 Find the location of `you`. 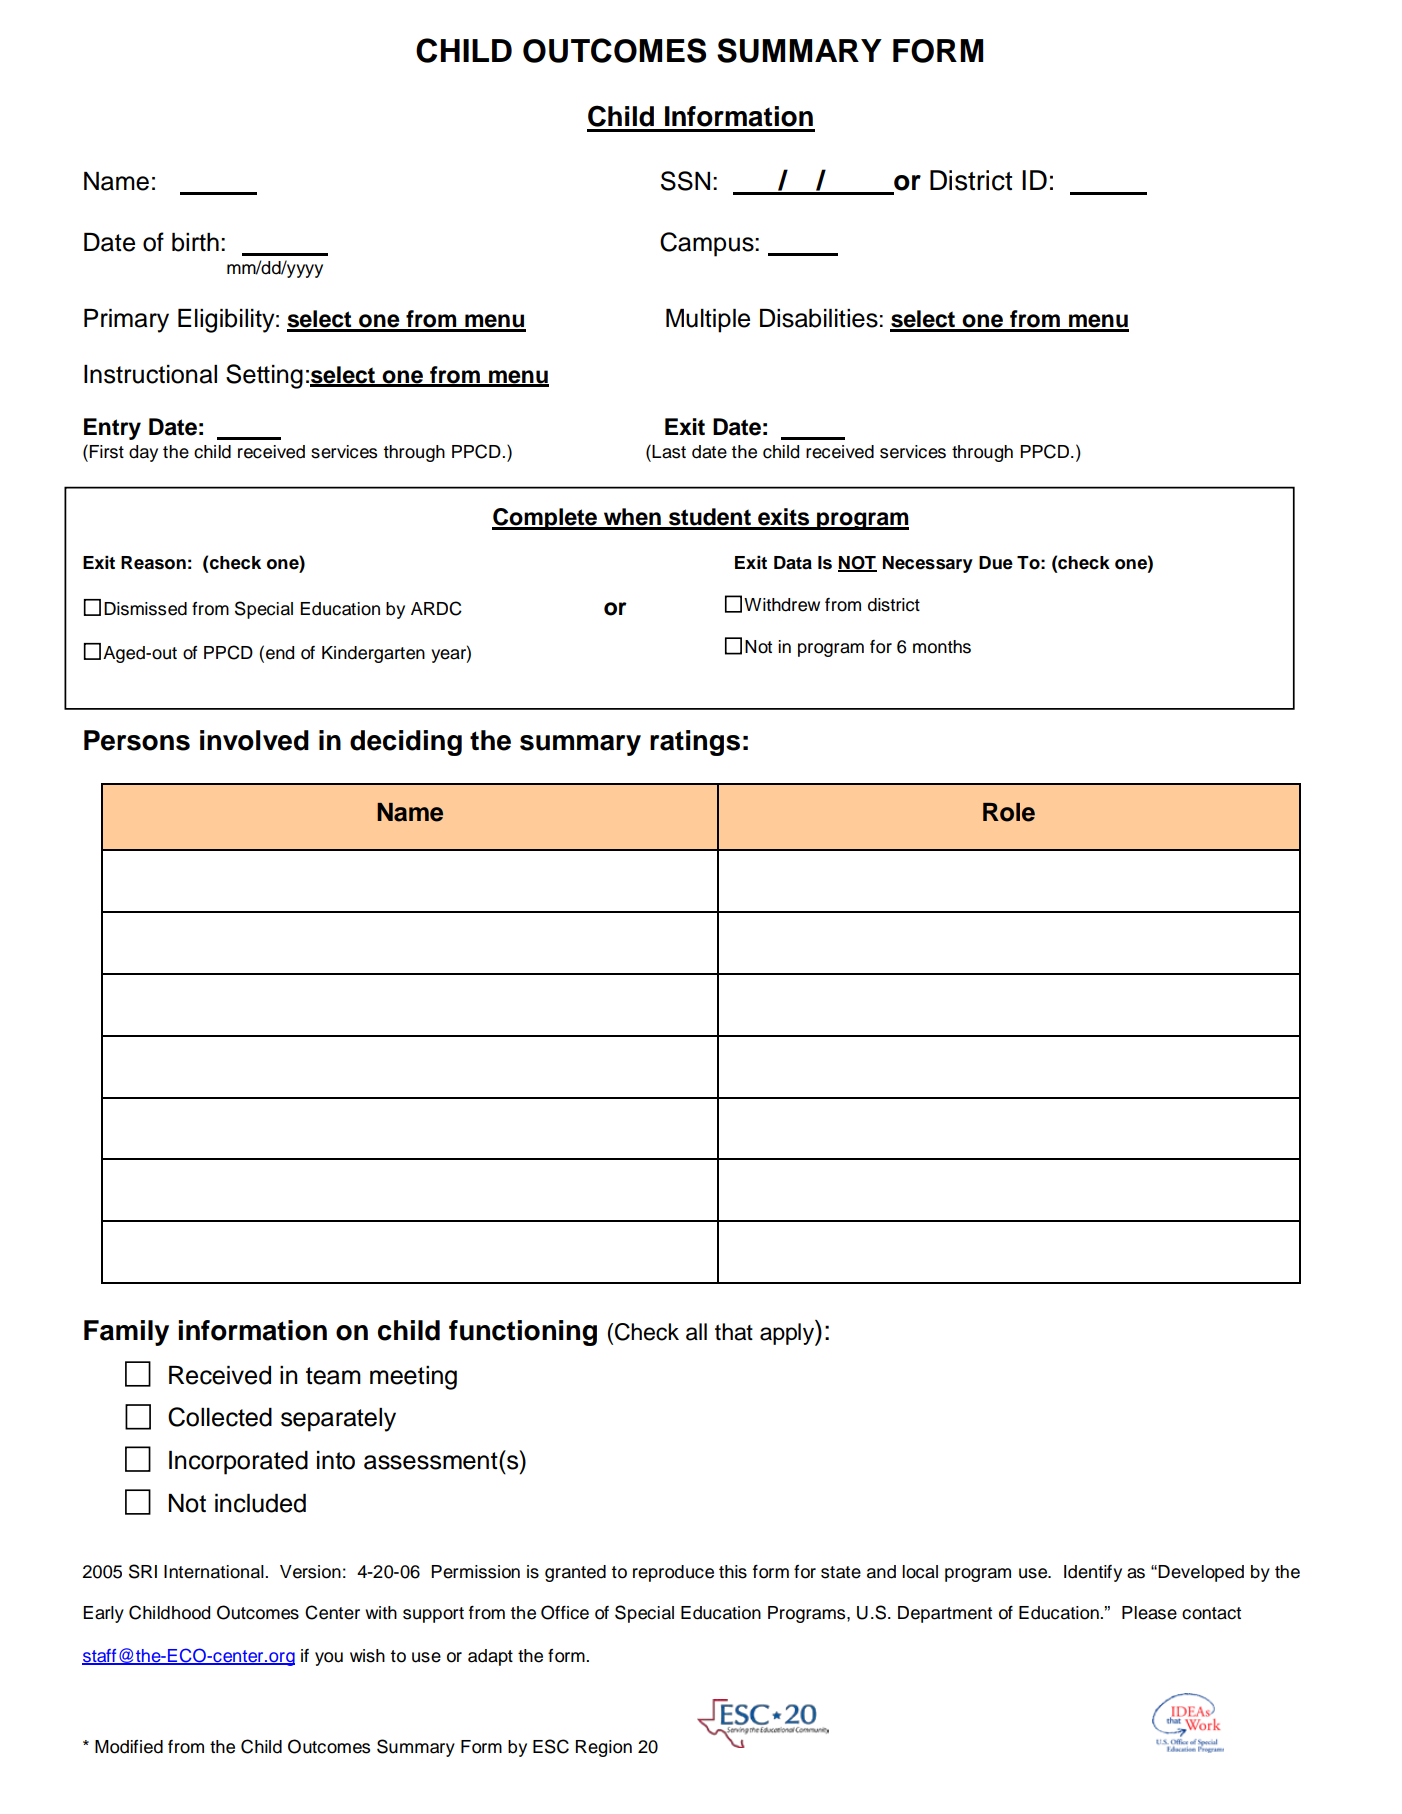

you is located at coordinates (329, 1659).
